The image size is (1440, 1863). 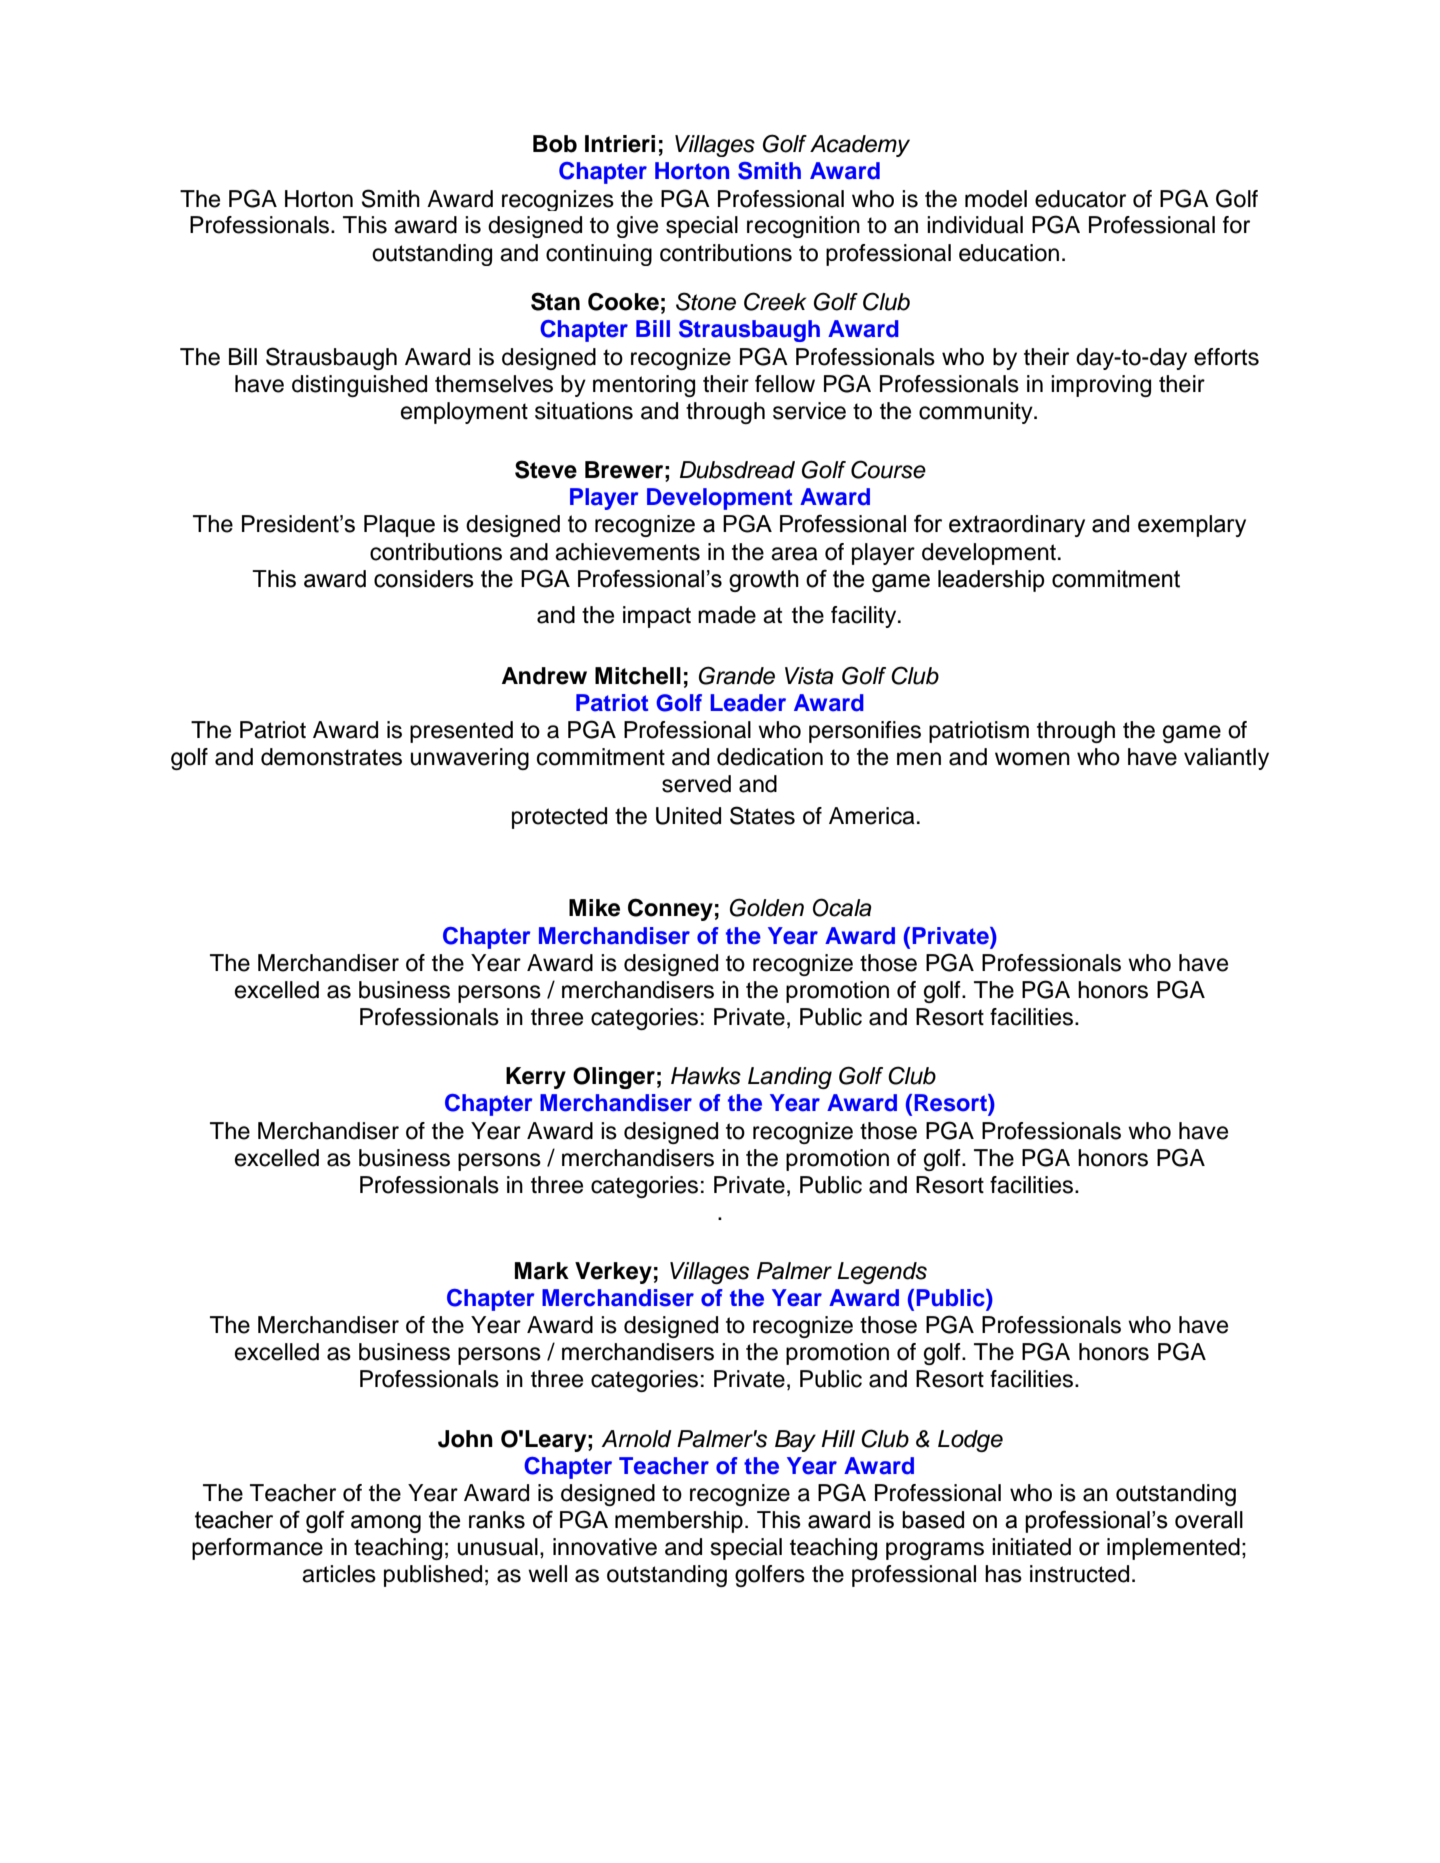 I want to click on educator, so click(x=1080, y=199).
